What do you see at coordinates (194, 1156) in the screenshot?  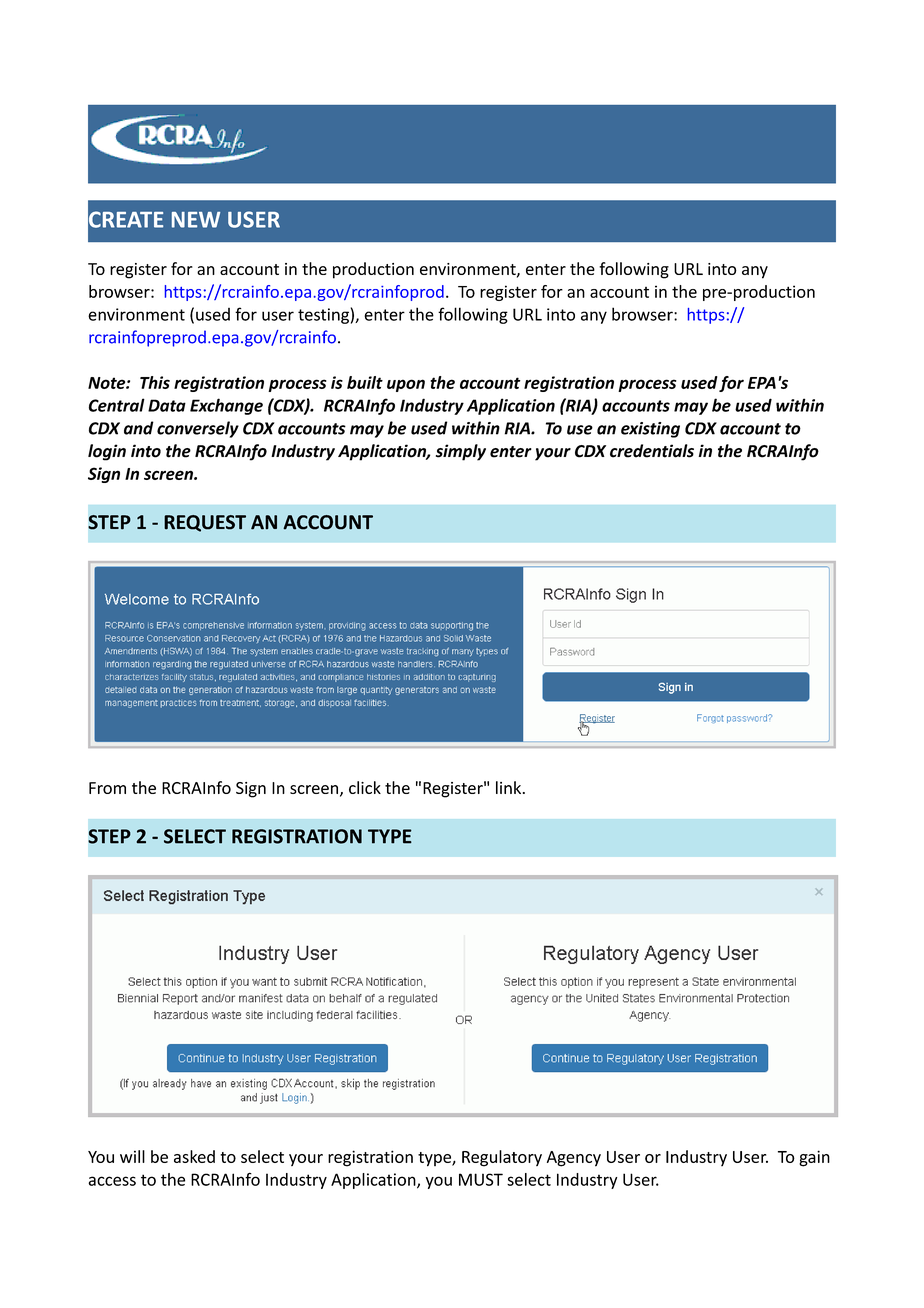 I see `asked` at bounding box center [194, 1156].
